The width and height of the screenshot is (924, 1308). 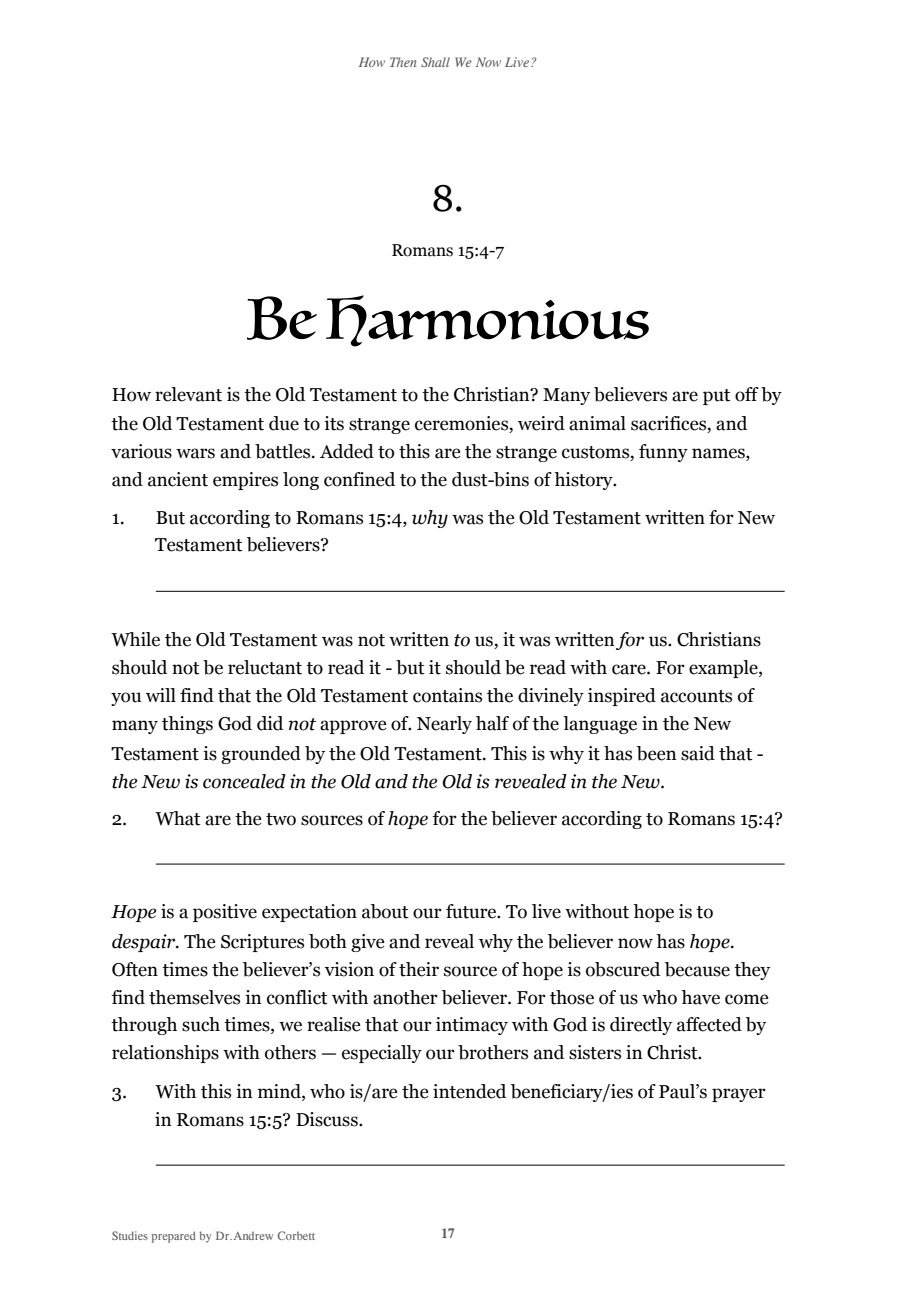 What do you see at coordinates (739, 1095) in the screenshot?
I see `prayer` at bounding box center [739, 1095].
